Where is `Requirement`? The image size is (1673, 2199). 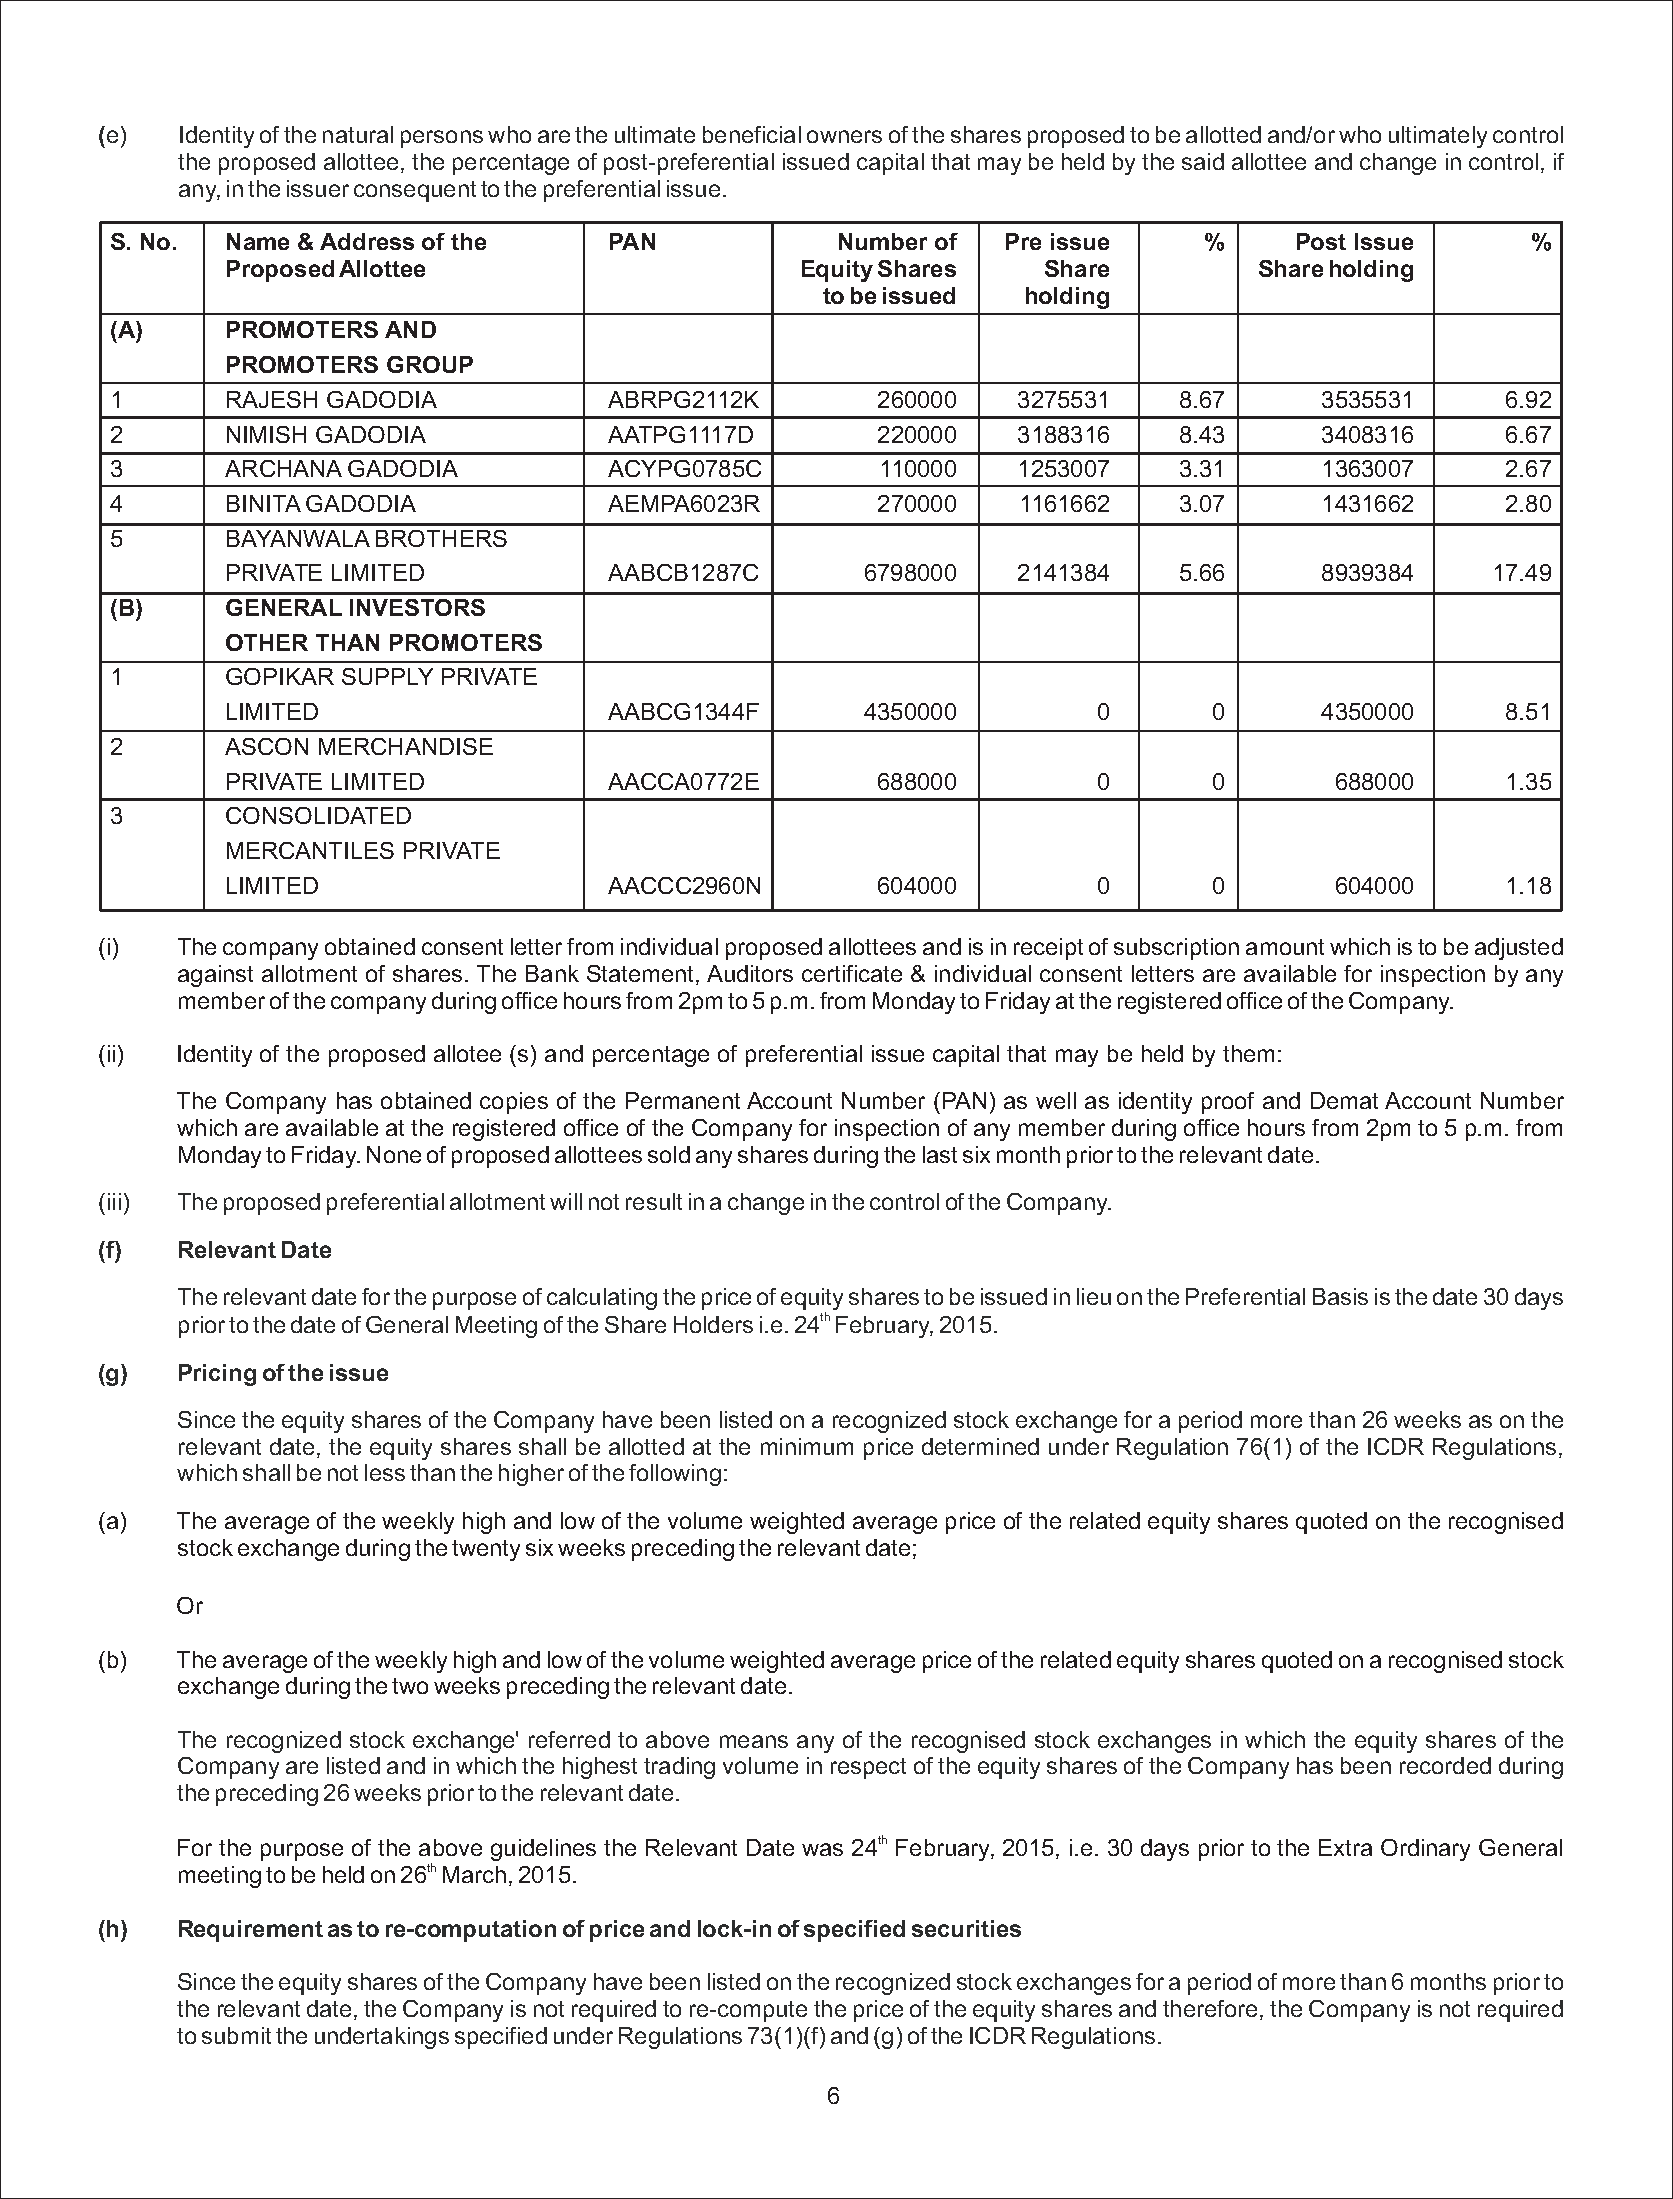 Requirement is located at coordinates (251, 1931).
